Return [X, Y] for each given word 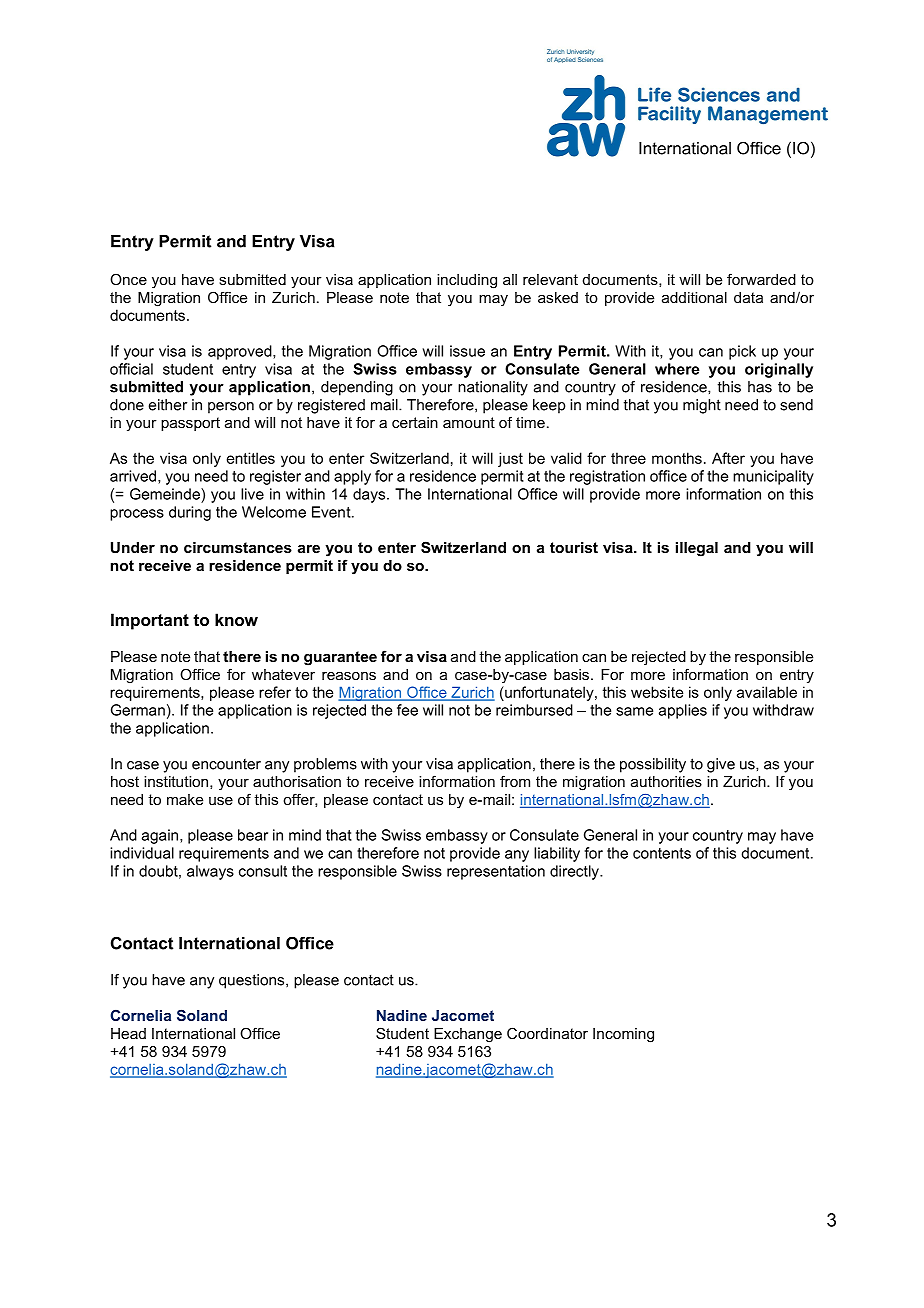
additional [694, 297]
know [236, 619]
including [467, 281]
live [252, 494]
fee [407, 710]
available [767, 692]
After [728, 458]
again [161, 836]
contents [662, 853]
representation [496, 872]
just [510, 459]
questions [253, 981]
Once [128, 279]
